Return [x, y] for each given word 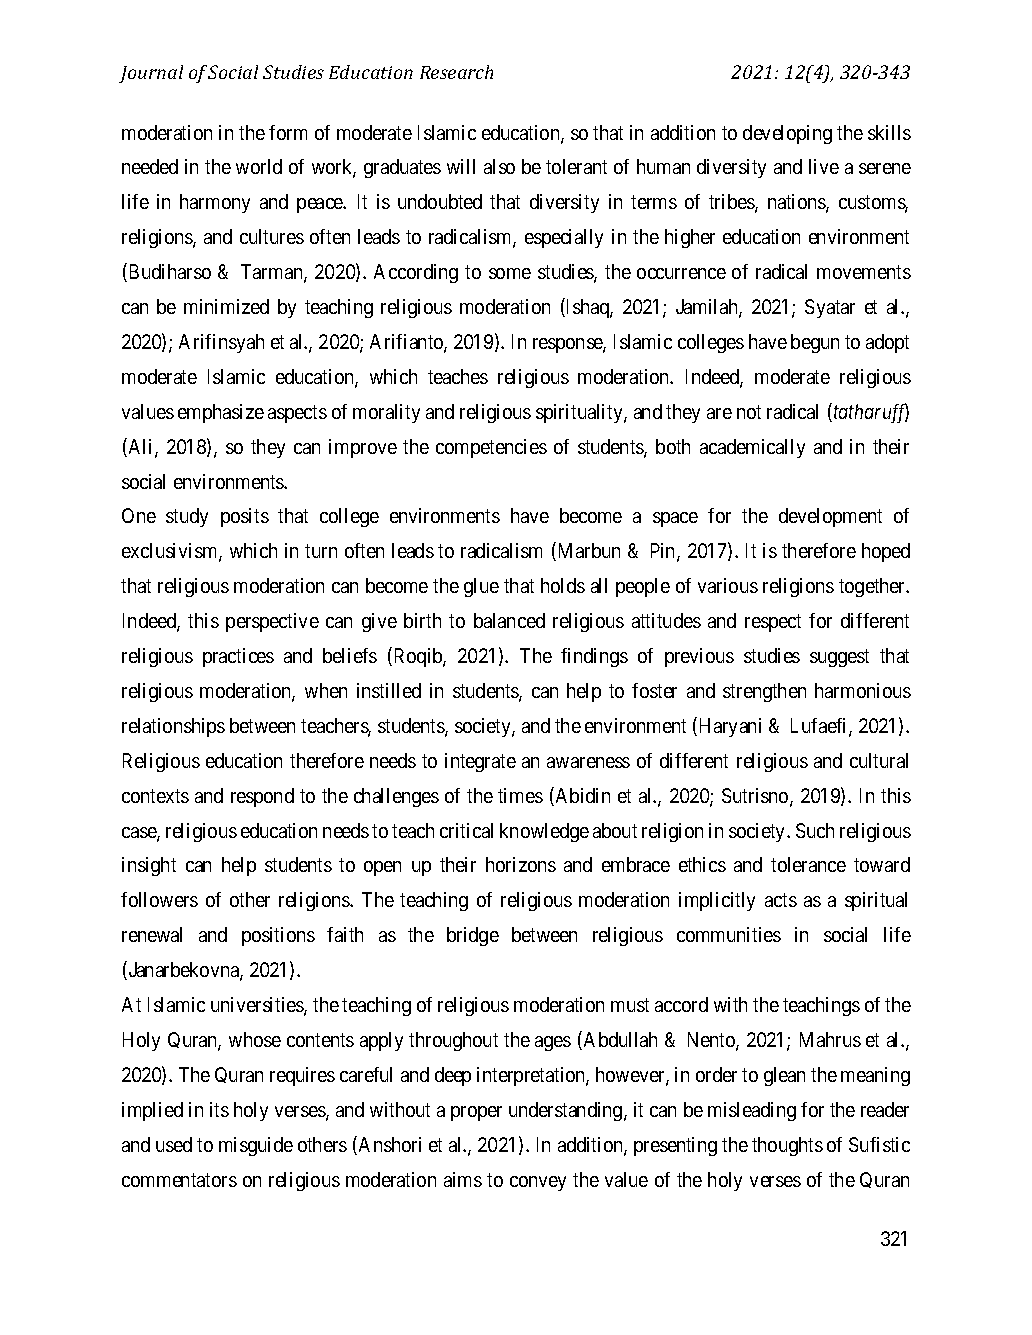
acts [781, 900]
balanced [509, 620]
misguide [256, 1146]
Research [456, 72]
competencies [491, 448]
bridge [473, 936]
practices [238, 657]
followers [159, 899]
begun [815, 343]
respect [773, 623]
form [288, 132]
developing [787, 134]
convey [538, 1183]
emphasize [221, 413]
